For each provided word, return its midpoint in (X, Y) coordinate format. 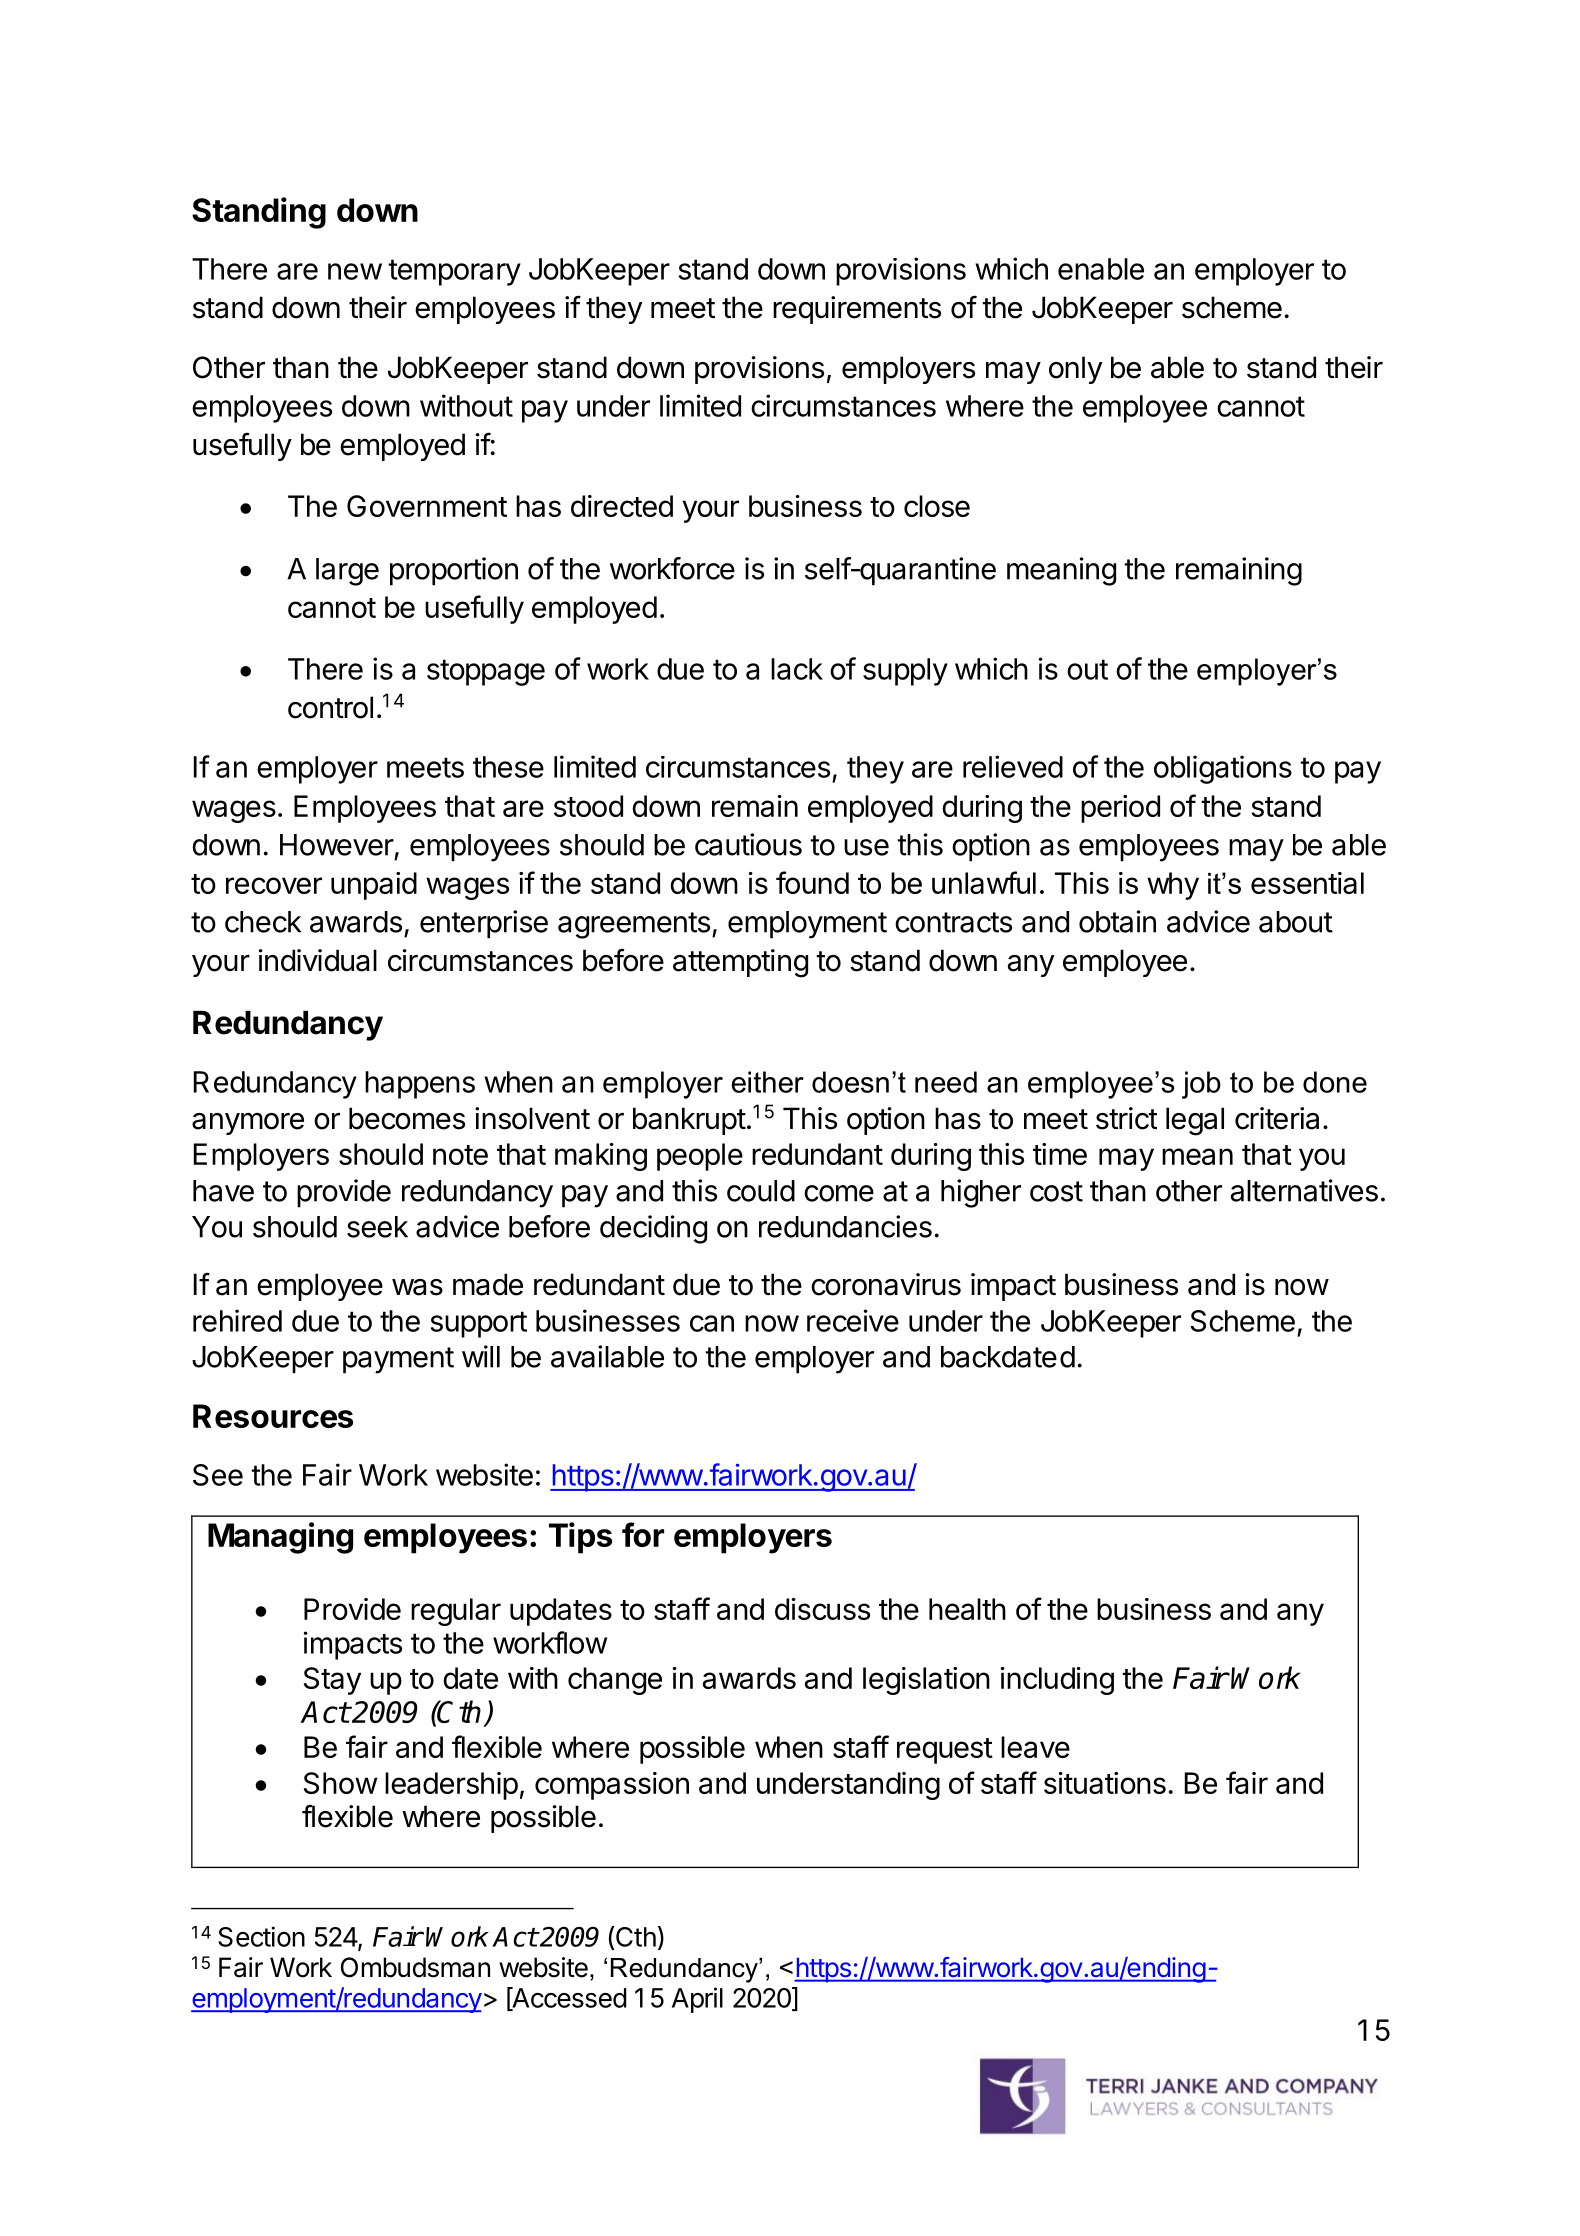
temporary (454, 272)
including (1057, 1681)
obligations (1223, 769)
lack (797, 669)
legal (1195, 1121)
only (1076, 370)
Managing (280, 1538)
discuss (822, 1609)
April (697, 2000)
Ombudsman (415, 1967)
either (768, 1082)
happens (420, 1085)
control (330, 707)
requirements (857, 310)
